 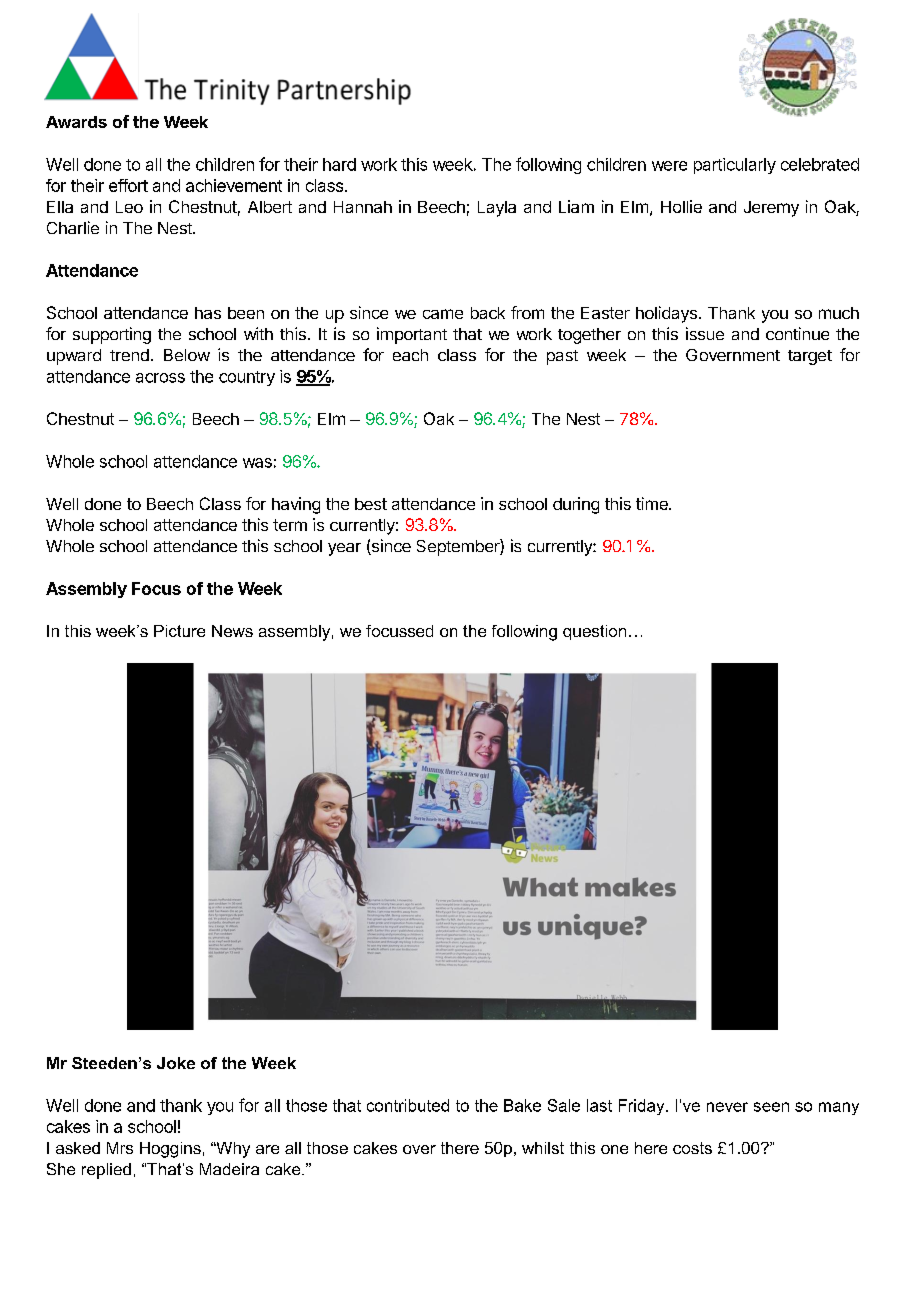 What do you see at coordinates (735, 166) in the document?
I see `particularly` at bounding box center [735, 166].
